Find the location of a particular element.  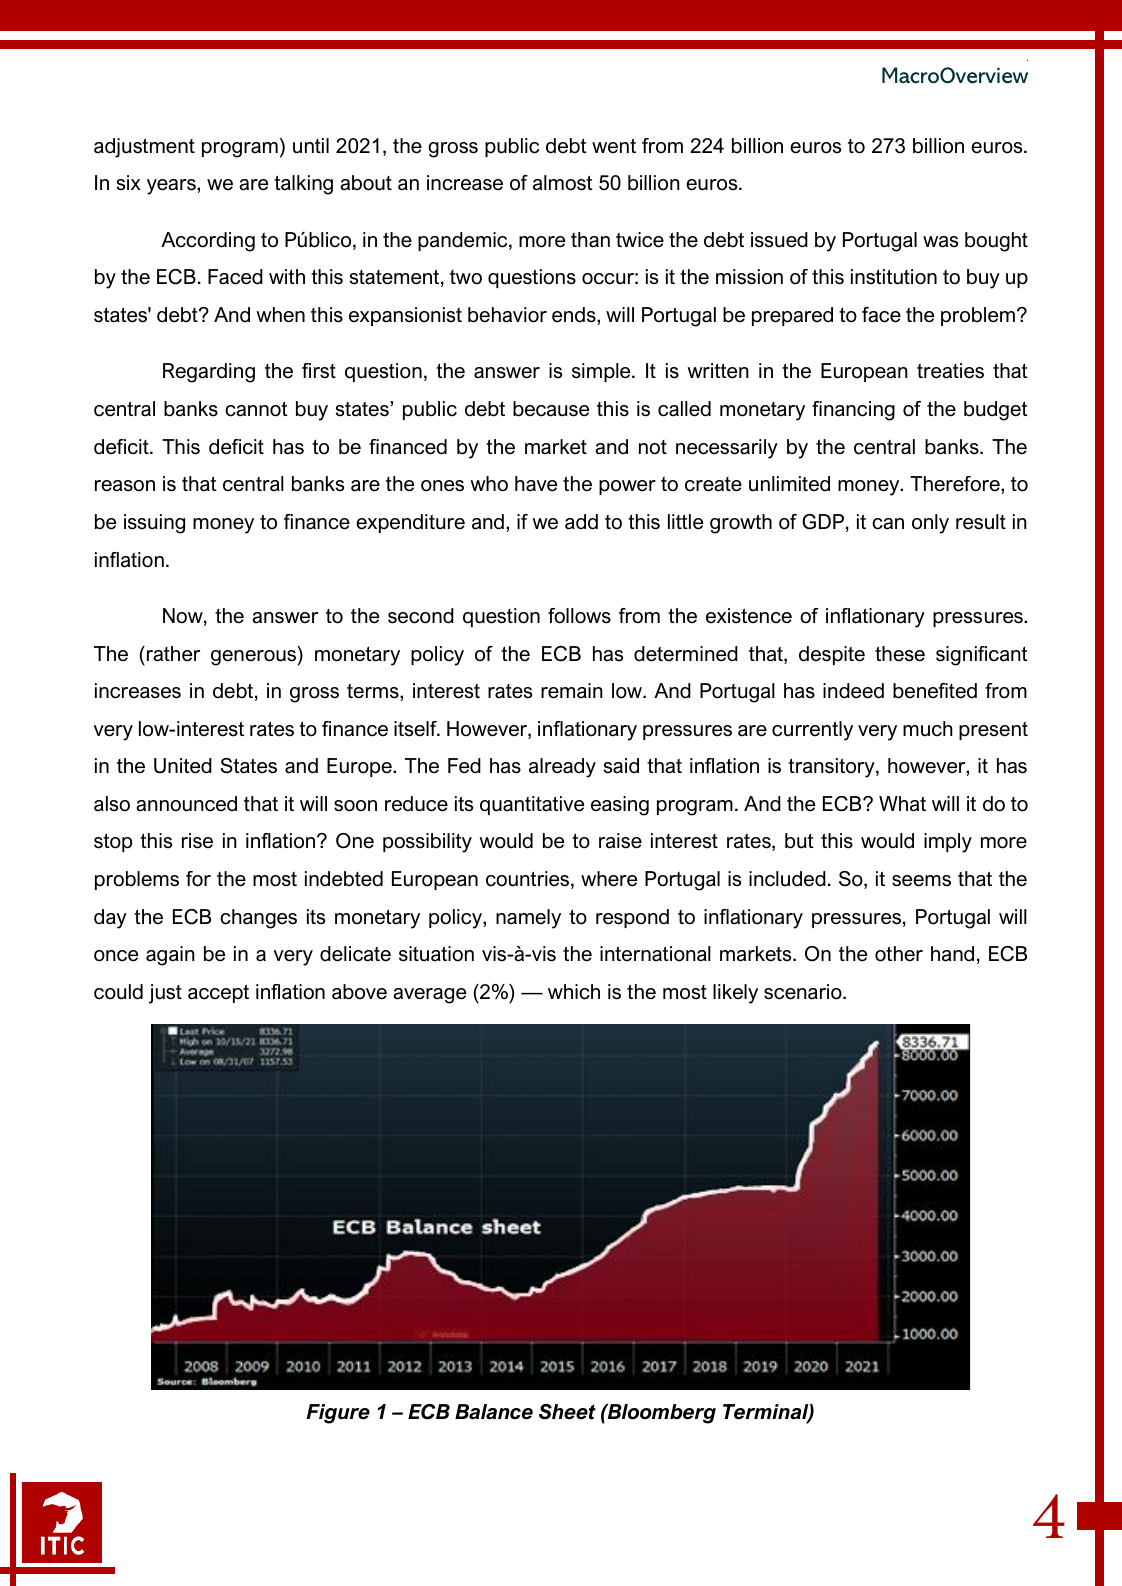

Figure is located at coordinates (338, 1414).
